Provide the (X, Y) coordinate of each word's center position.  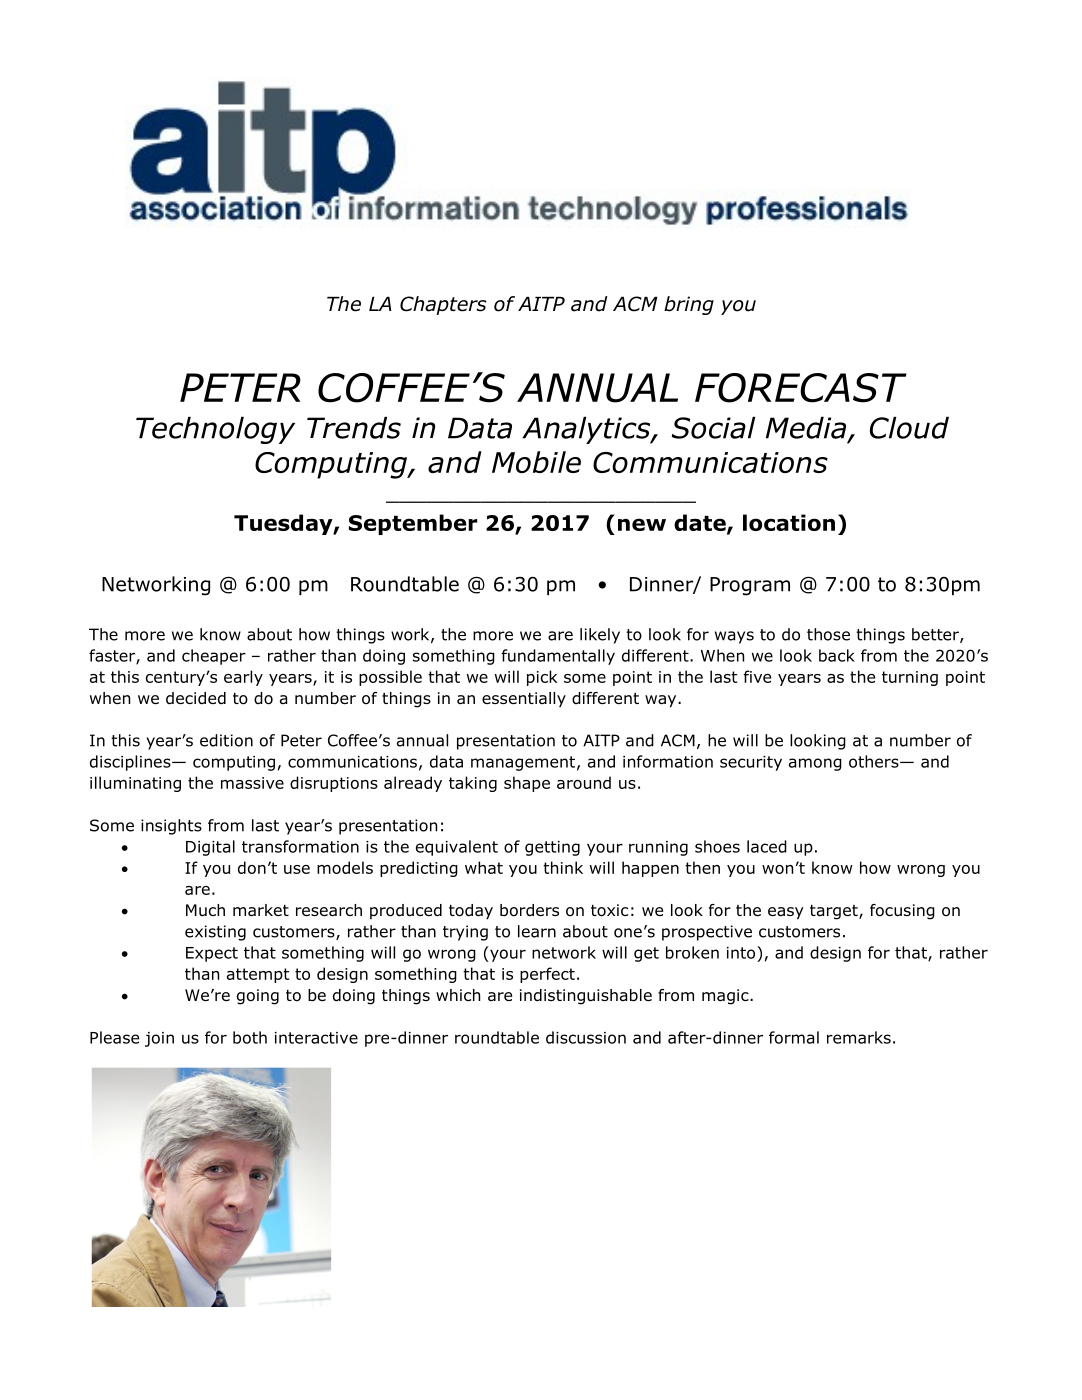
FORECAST (801, 388)
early (243, 678)
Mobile (536, 462)
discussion (586, 1037)
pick (542, 678)
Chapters (443, 305)
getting (552, 848)
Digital (210, 848)
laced (767, 846)
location (789, 522)
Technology (215, 430)
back (837, 655)
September (413, 524)
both (250, 1037)
